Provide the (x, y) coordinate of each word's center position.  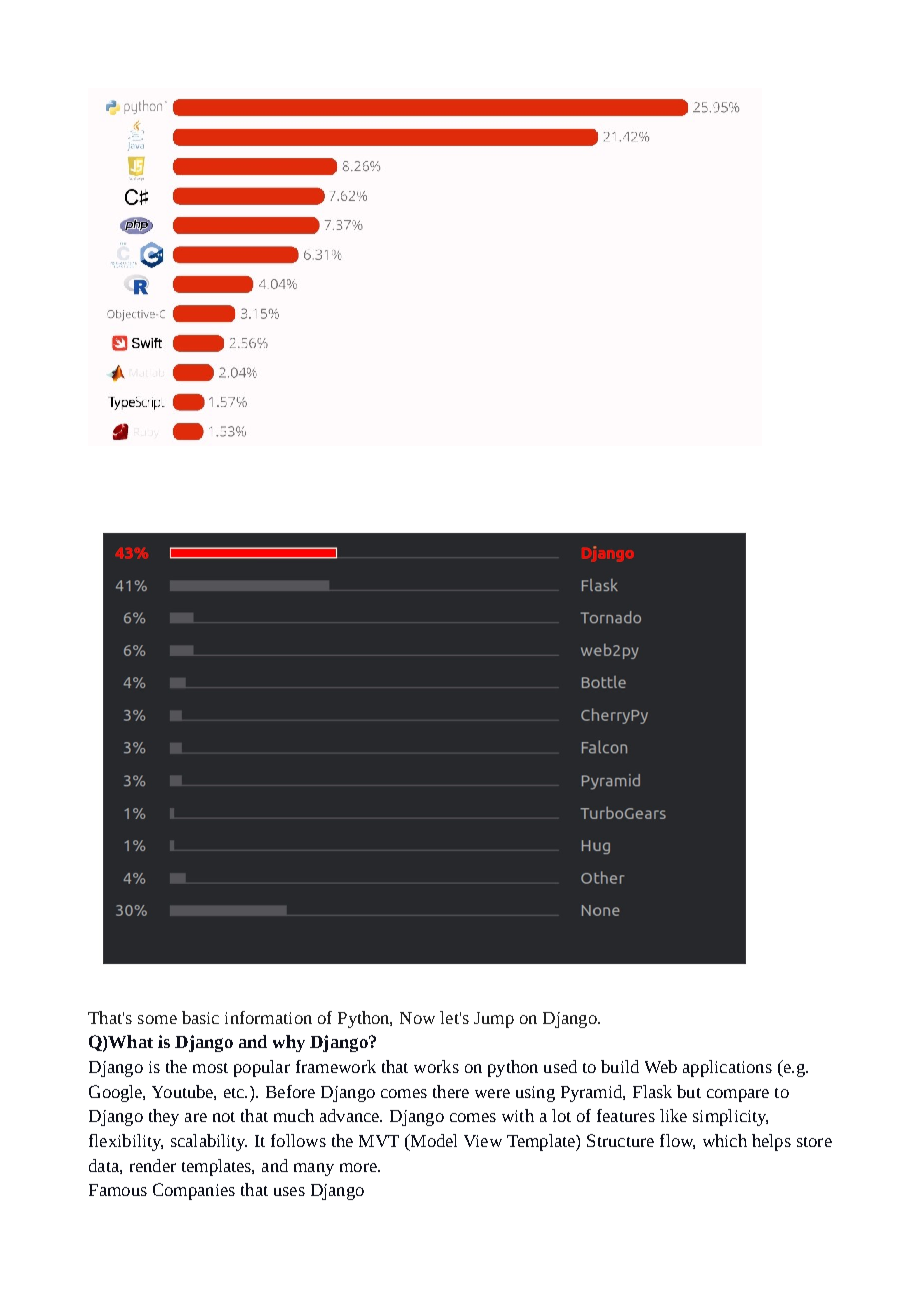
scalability (209, 1142)
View (483, 1141)
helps (771, 1142)
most (210, 1068)
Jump (494, 1020)
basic (200, 1017)
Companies (194, 1191)
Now (417, 1018)
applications (727, 1068)
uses (289, 1191)
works (436, 1066)
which (725, 1140)
